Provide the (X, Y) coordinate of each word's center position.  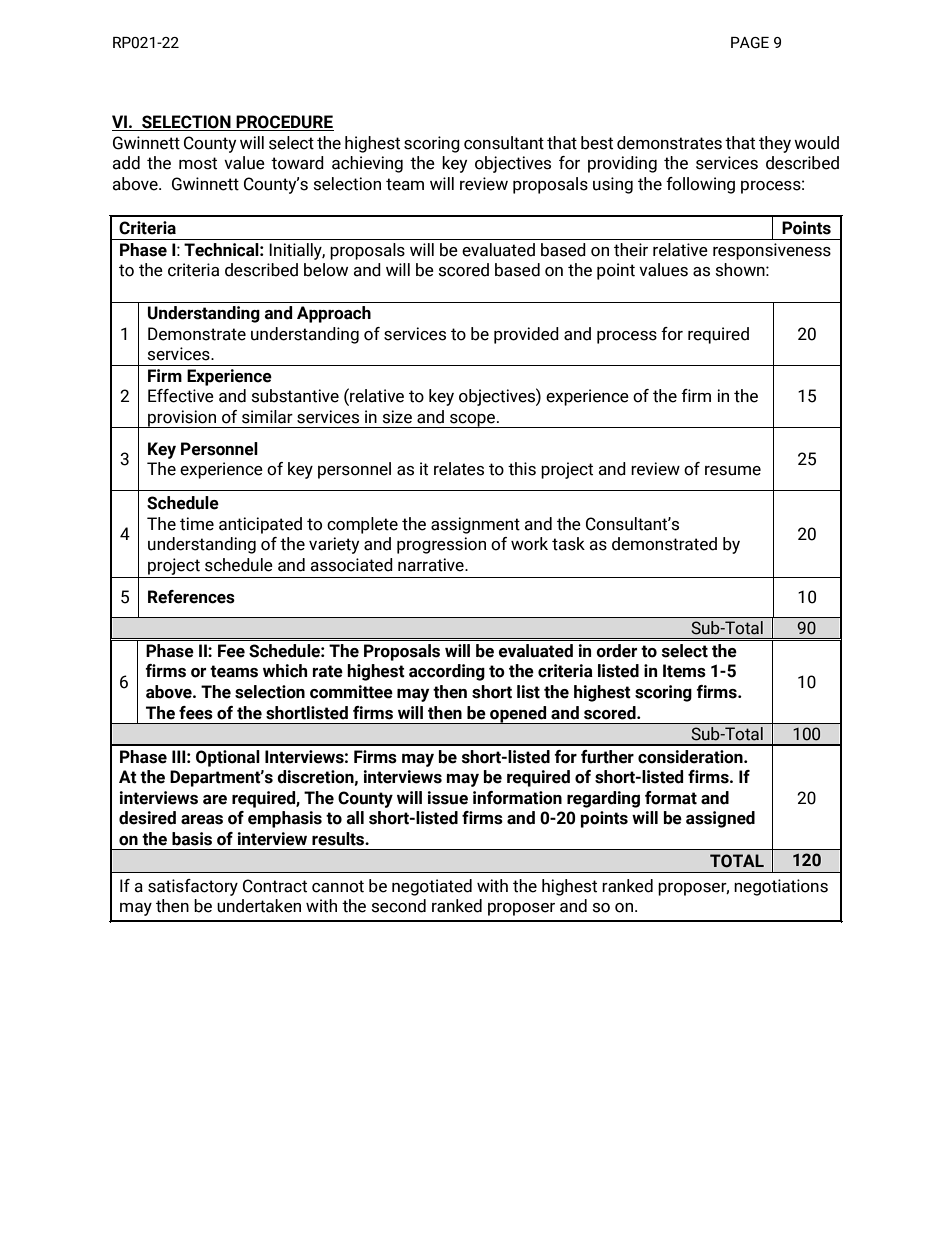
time (197, 524)
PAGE (750, 43)
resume (733, 471)
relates (459, 469)
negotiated (432, 887)
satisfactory (193, 887)
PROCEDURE (284, 123)
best (597, 143)
